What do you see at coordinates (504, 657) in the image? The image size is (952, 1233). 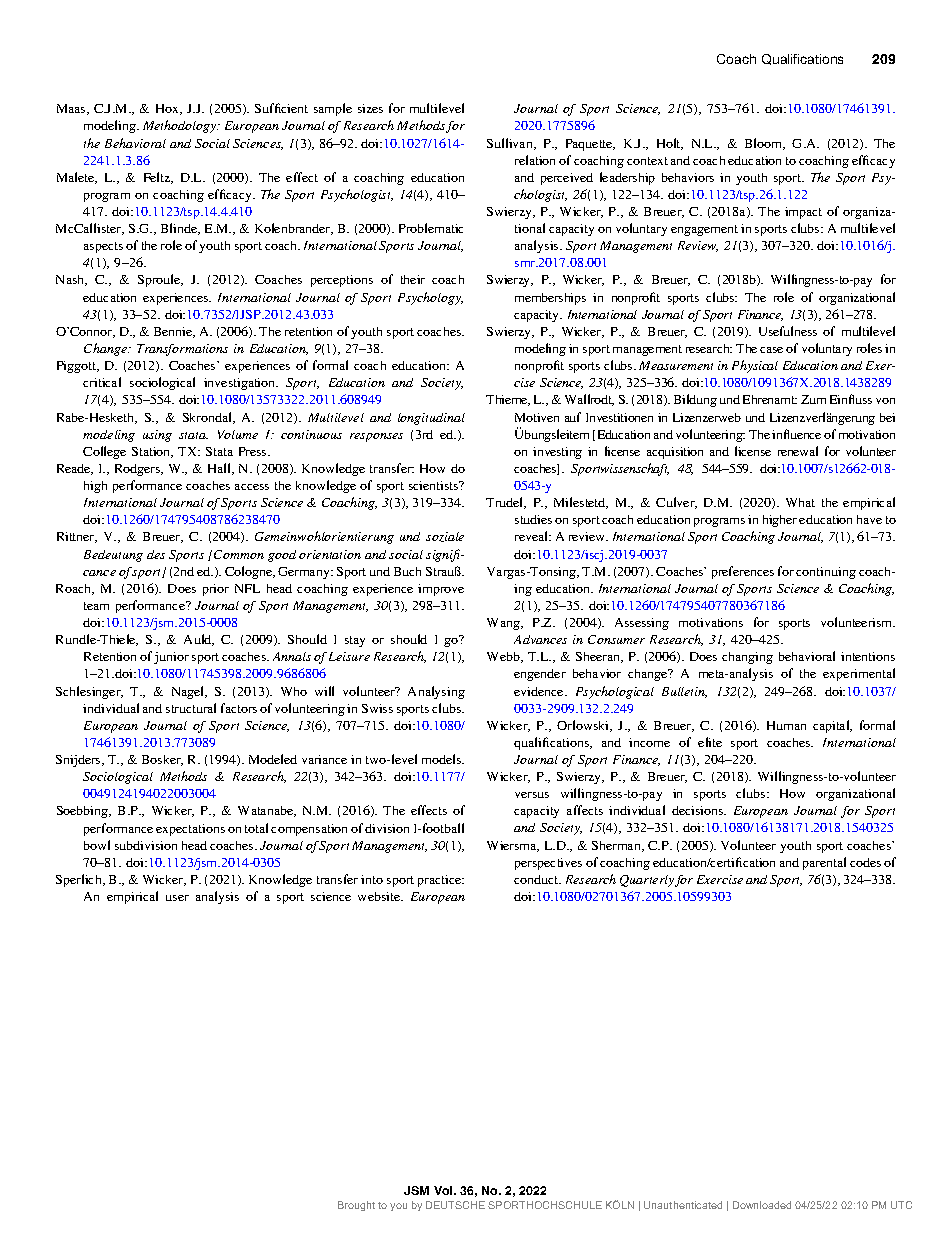 I see `Webb` at bounding box center [504, 657].
